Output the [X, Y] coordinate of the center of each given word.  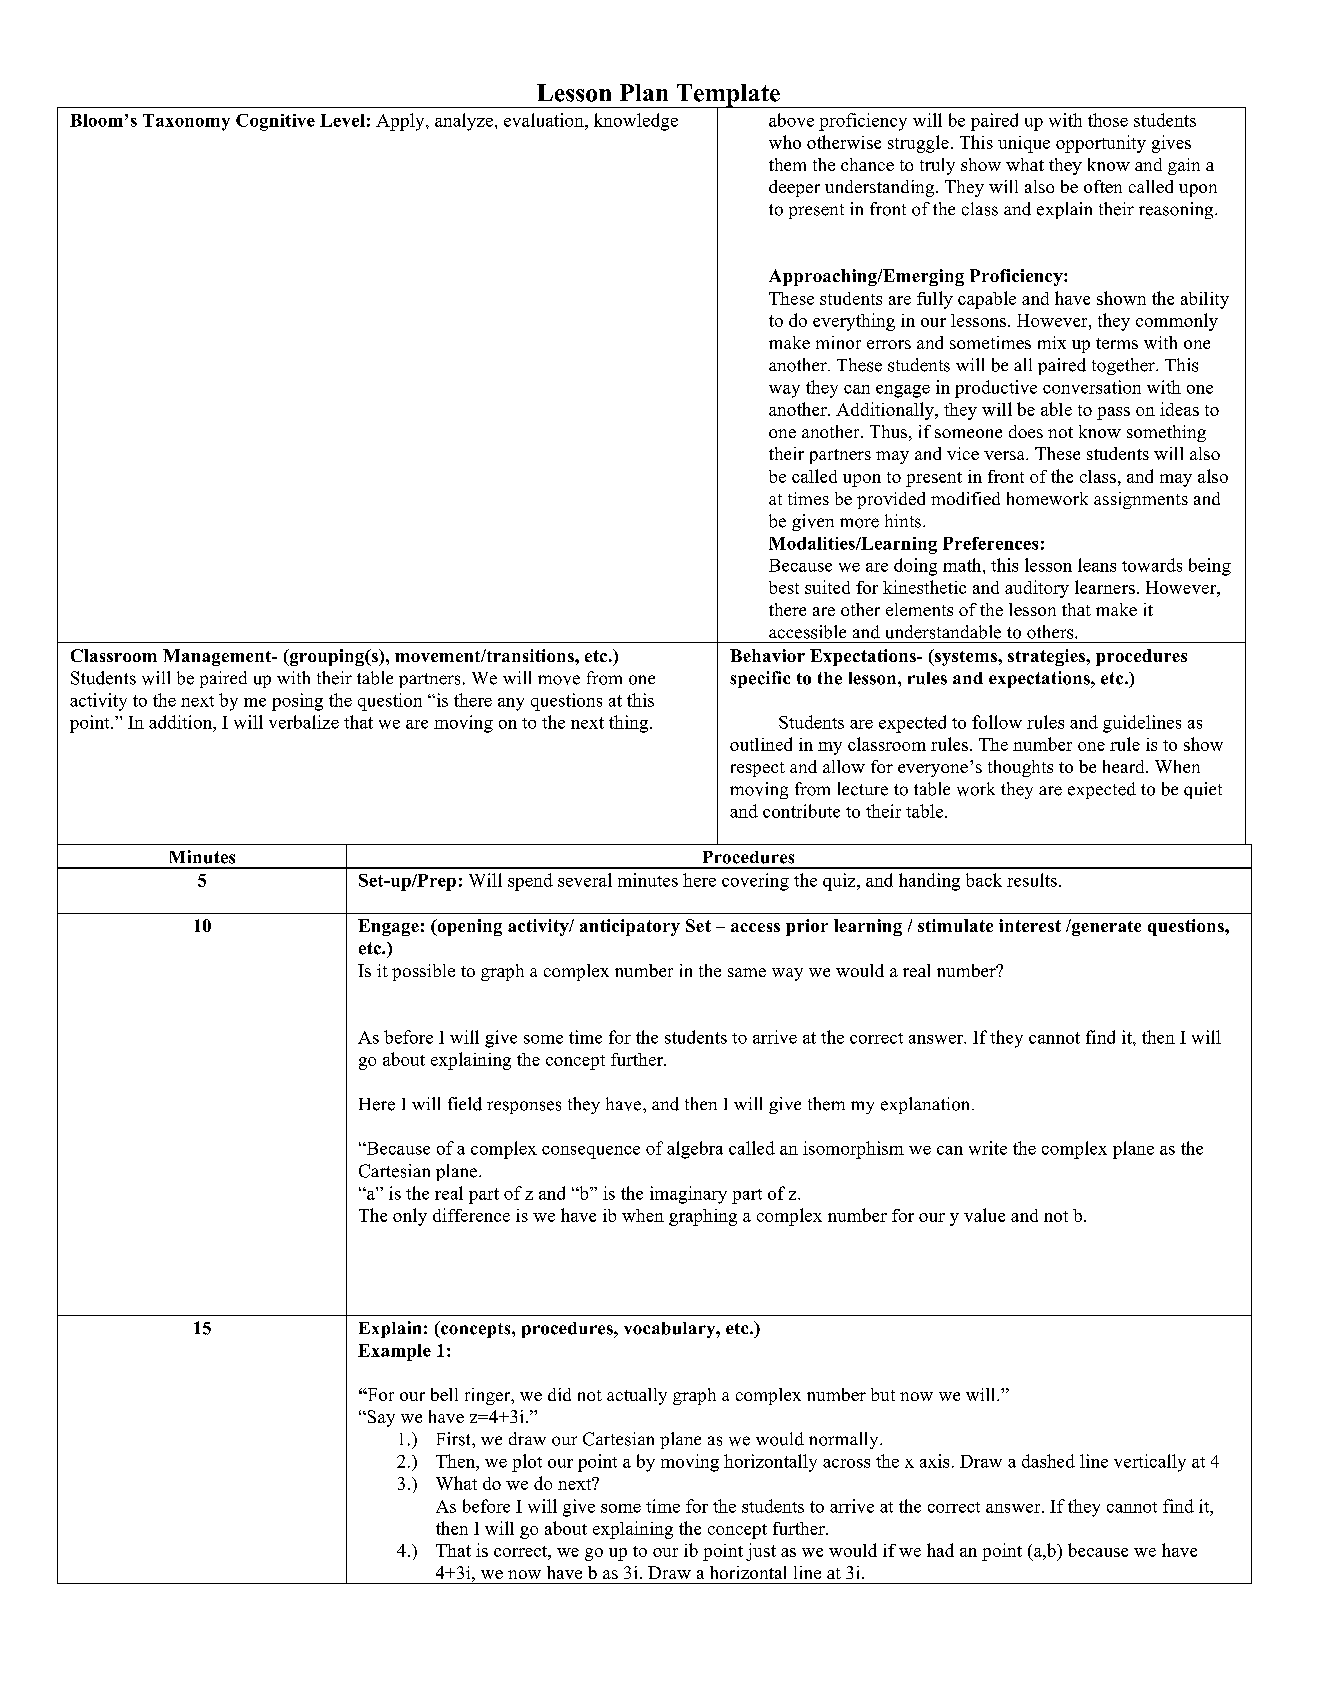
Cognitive [275, 122]
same [747, 972]
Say [380, 1418]
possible [423, 972]
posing [297, 702]
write [988, 1148]
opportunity [1101, 144]
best [784, 587]
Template [728, 96]
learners [1105, 587]
